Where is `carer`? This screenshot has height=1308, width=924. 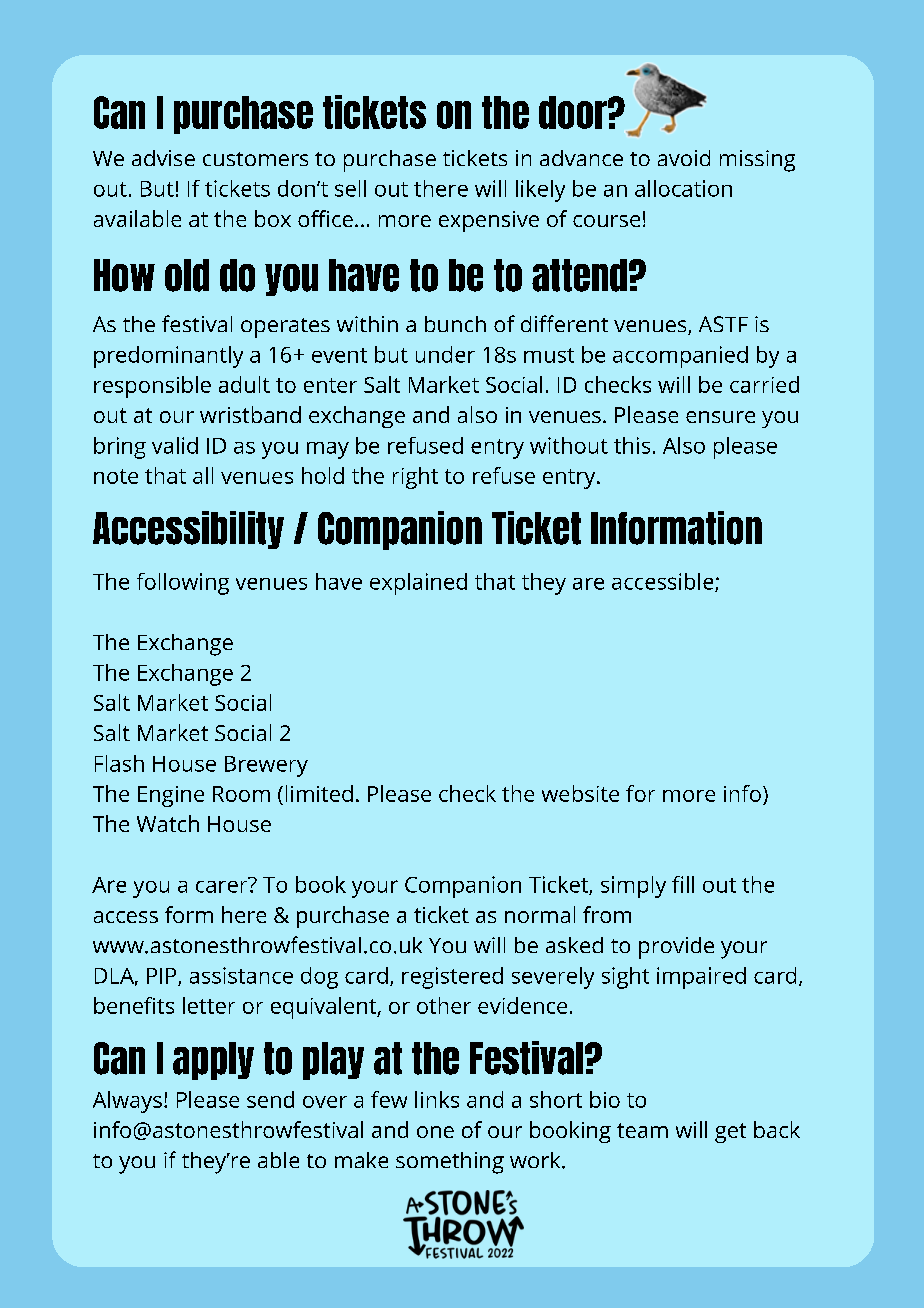 carer is located at coordinates (223, 885).
